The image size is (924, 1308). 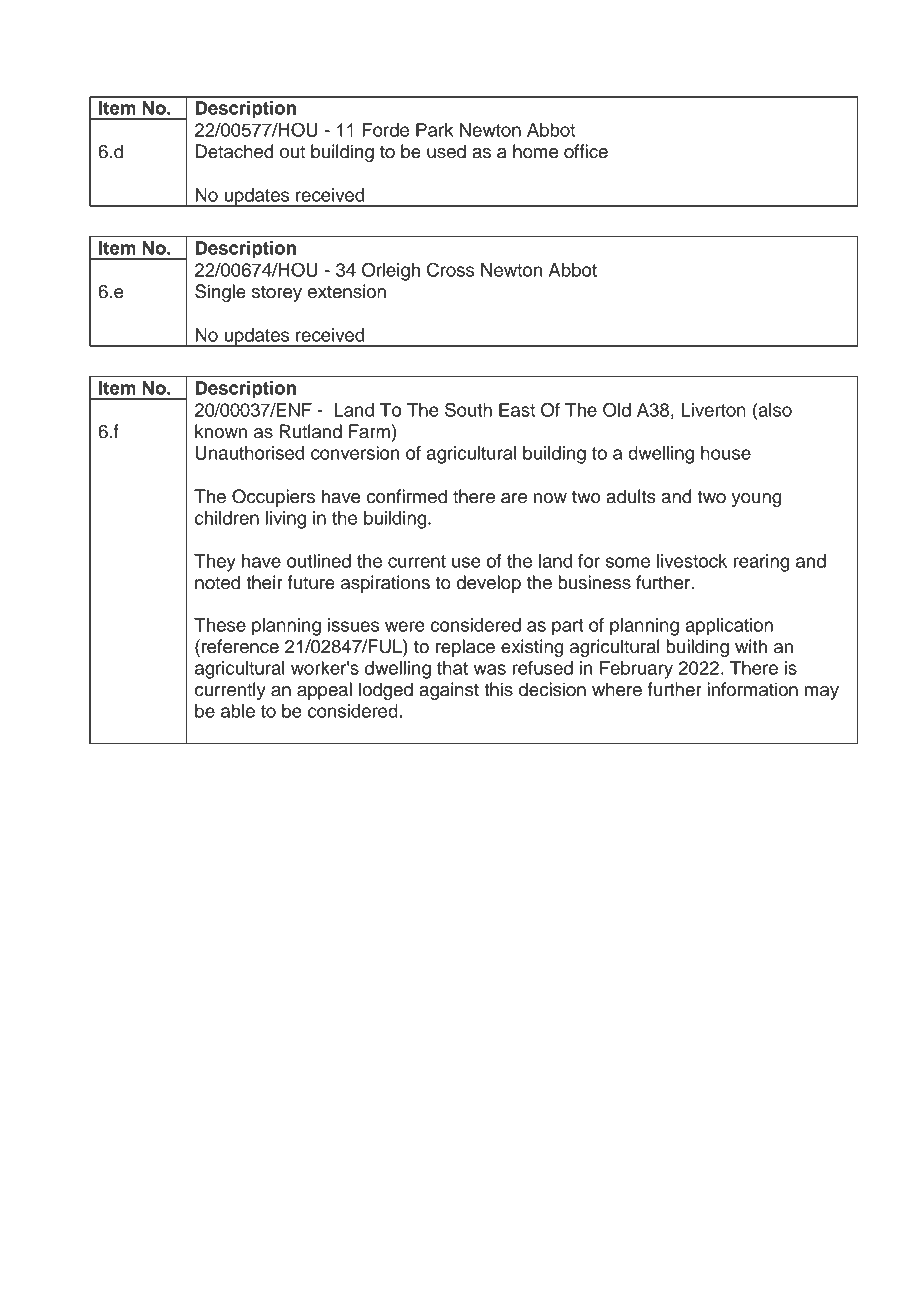 I want to click on information, so click(x=753, y=689).
